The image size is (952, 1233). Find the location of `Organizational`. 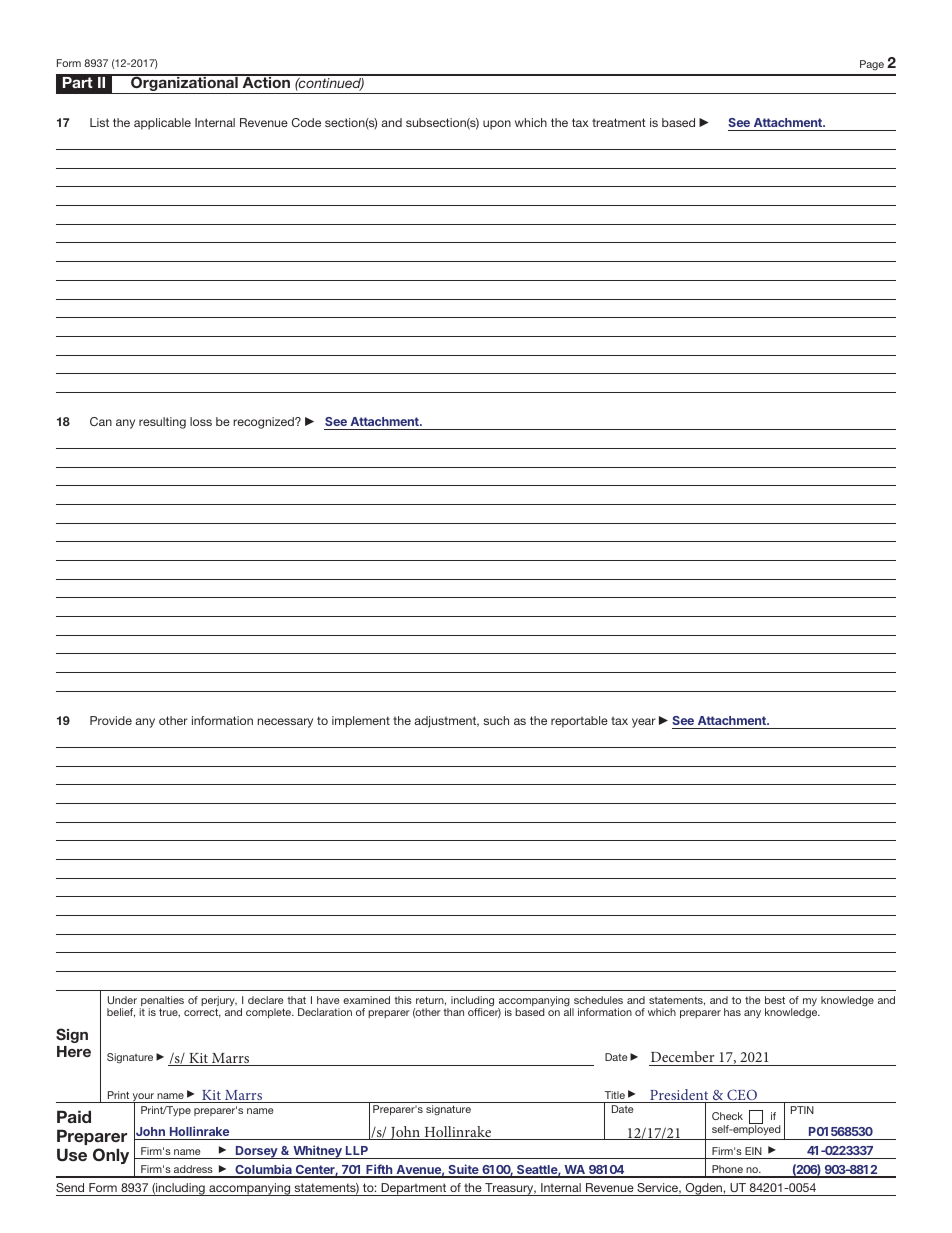

Organizational is located at coordinates (184, 84).
